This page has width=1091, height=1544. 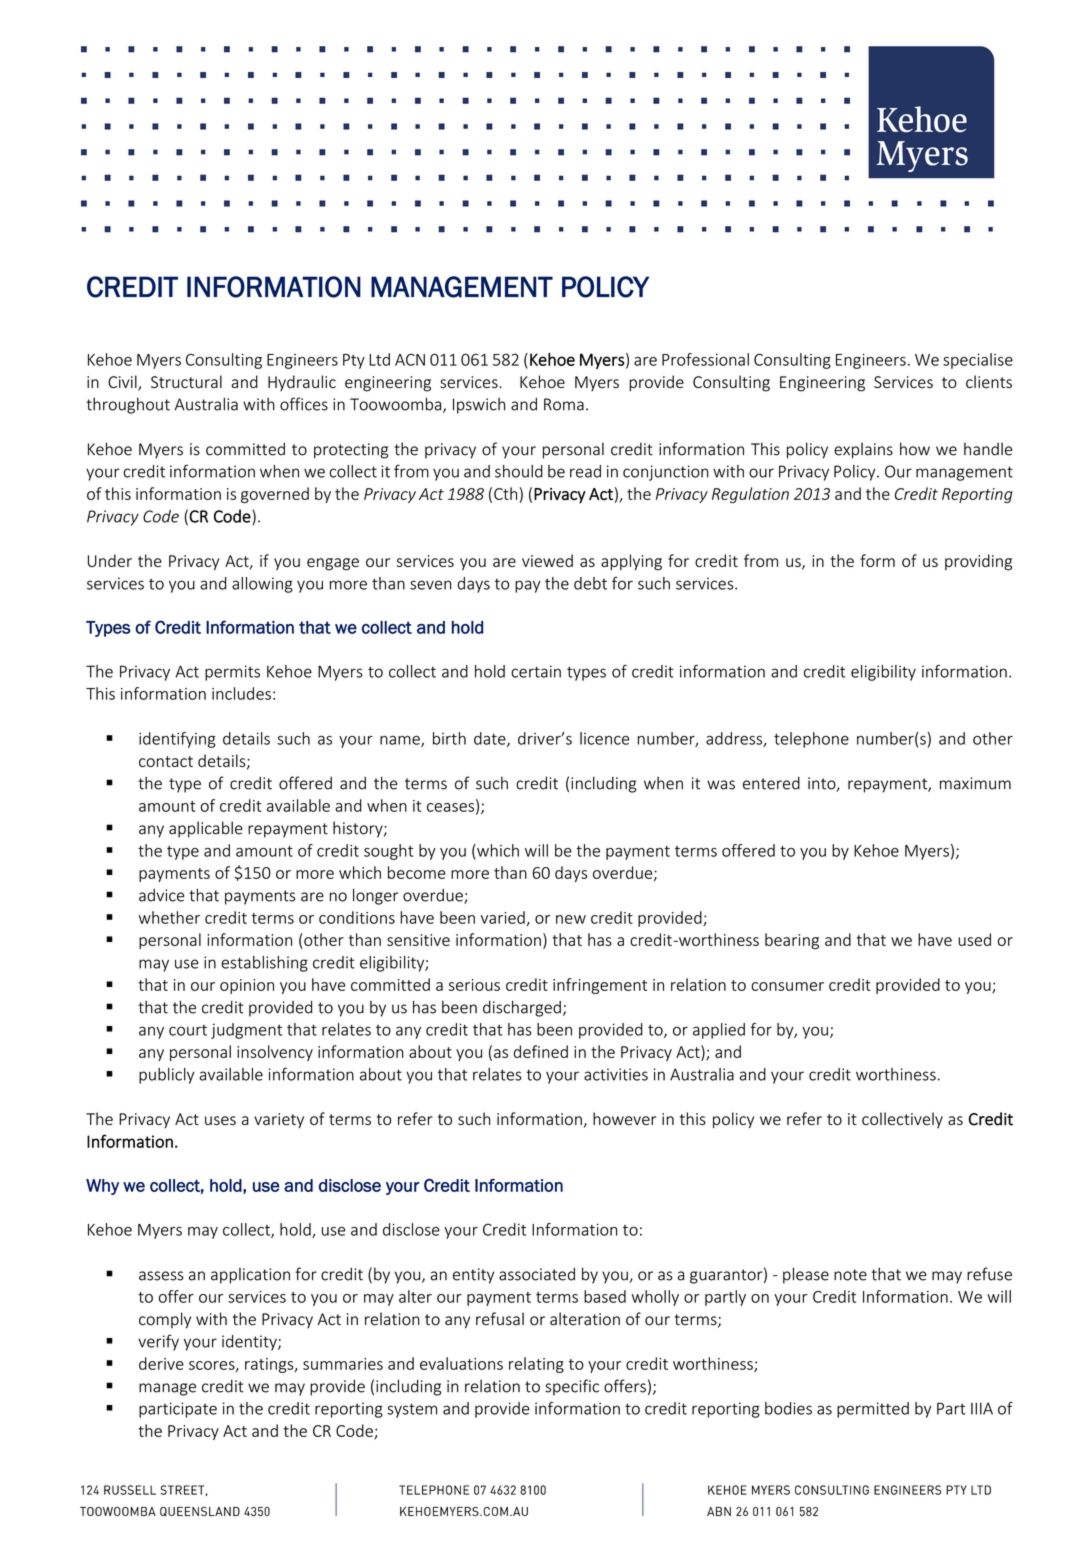 What do you see at coordinates (974, 939) in the page?
I see `used` at bounding box center [974, 939].
